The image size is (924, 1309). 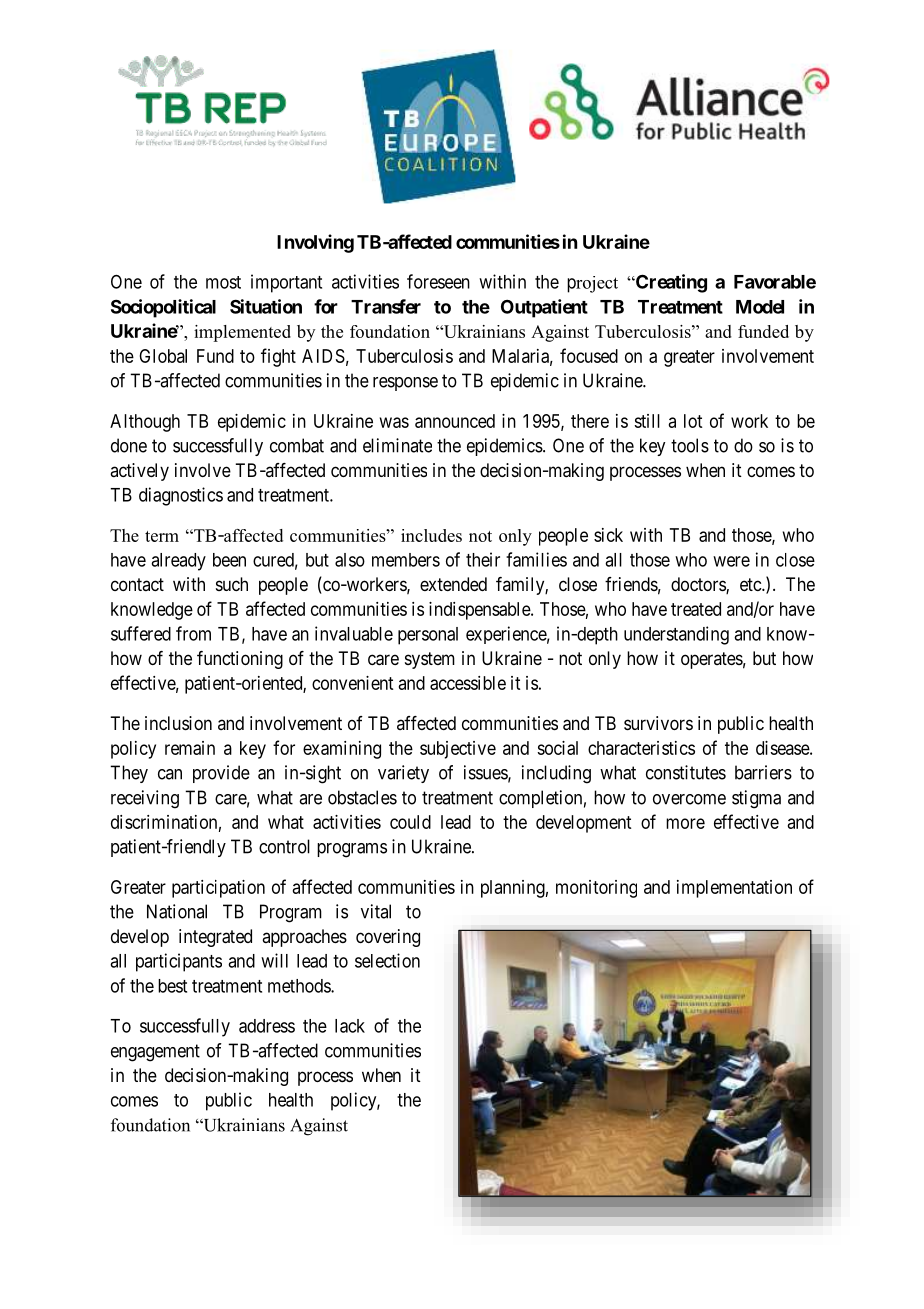 What do you see at coordinates (690, 445) in the screenshot?
I see `tools` at bounding box center [690, 445].
